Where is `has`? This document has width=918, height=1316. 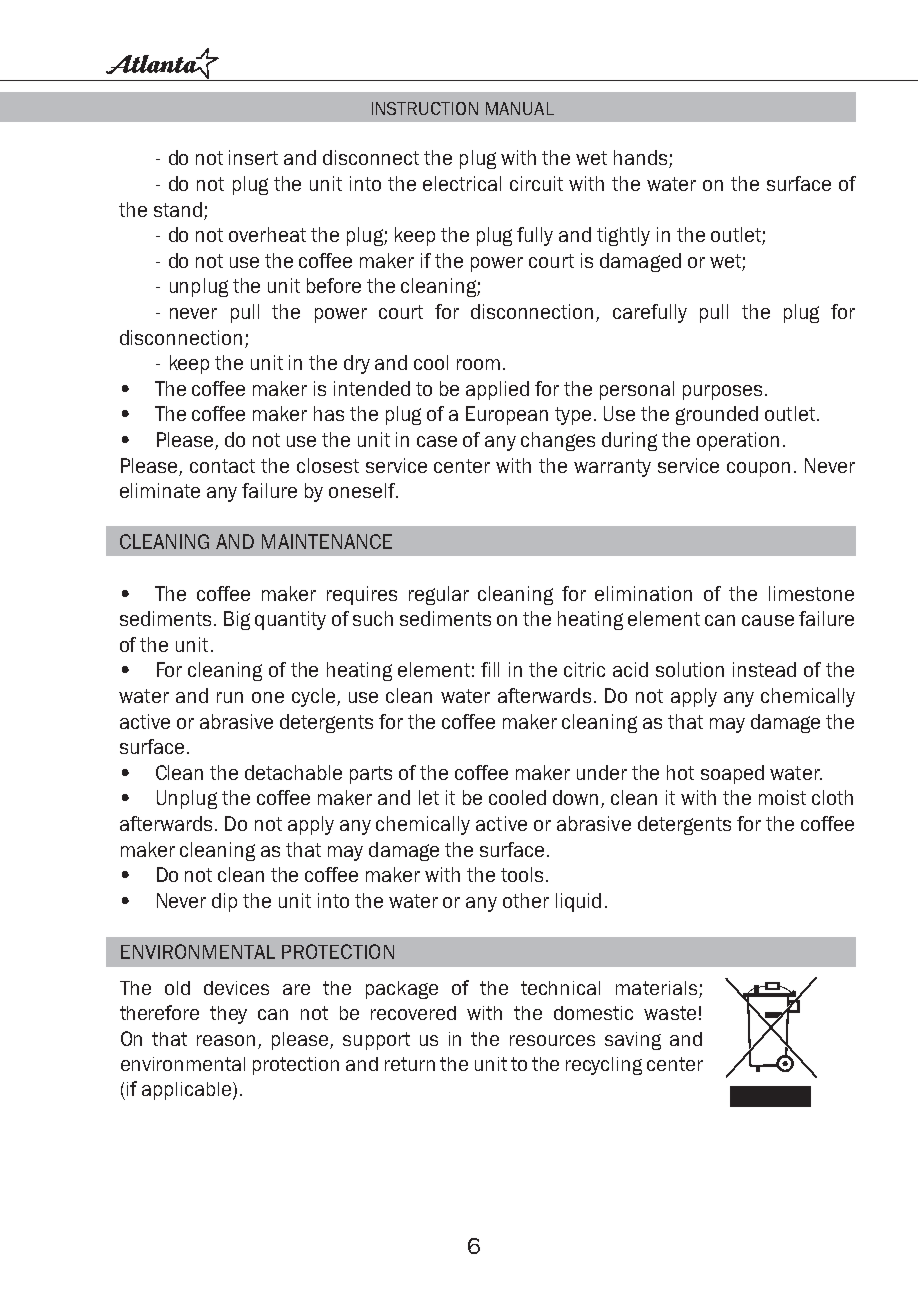 has is located at coordinates (329, 413).
